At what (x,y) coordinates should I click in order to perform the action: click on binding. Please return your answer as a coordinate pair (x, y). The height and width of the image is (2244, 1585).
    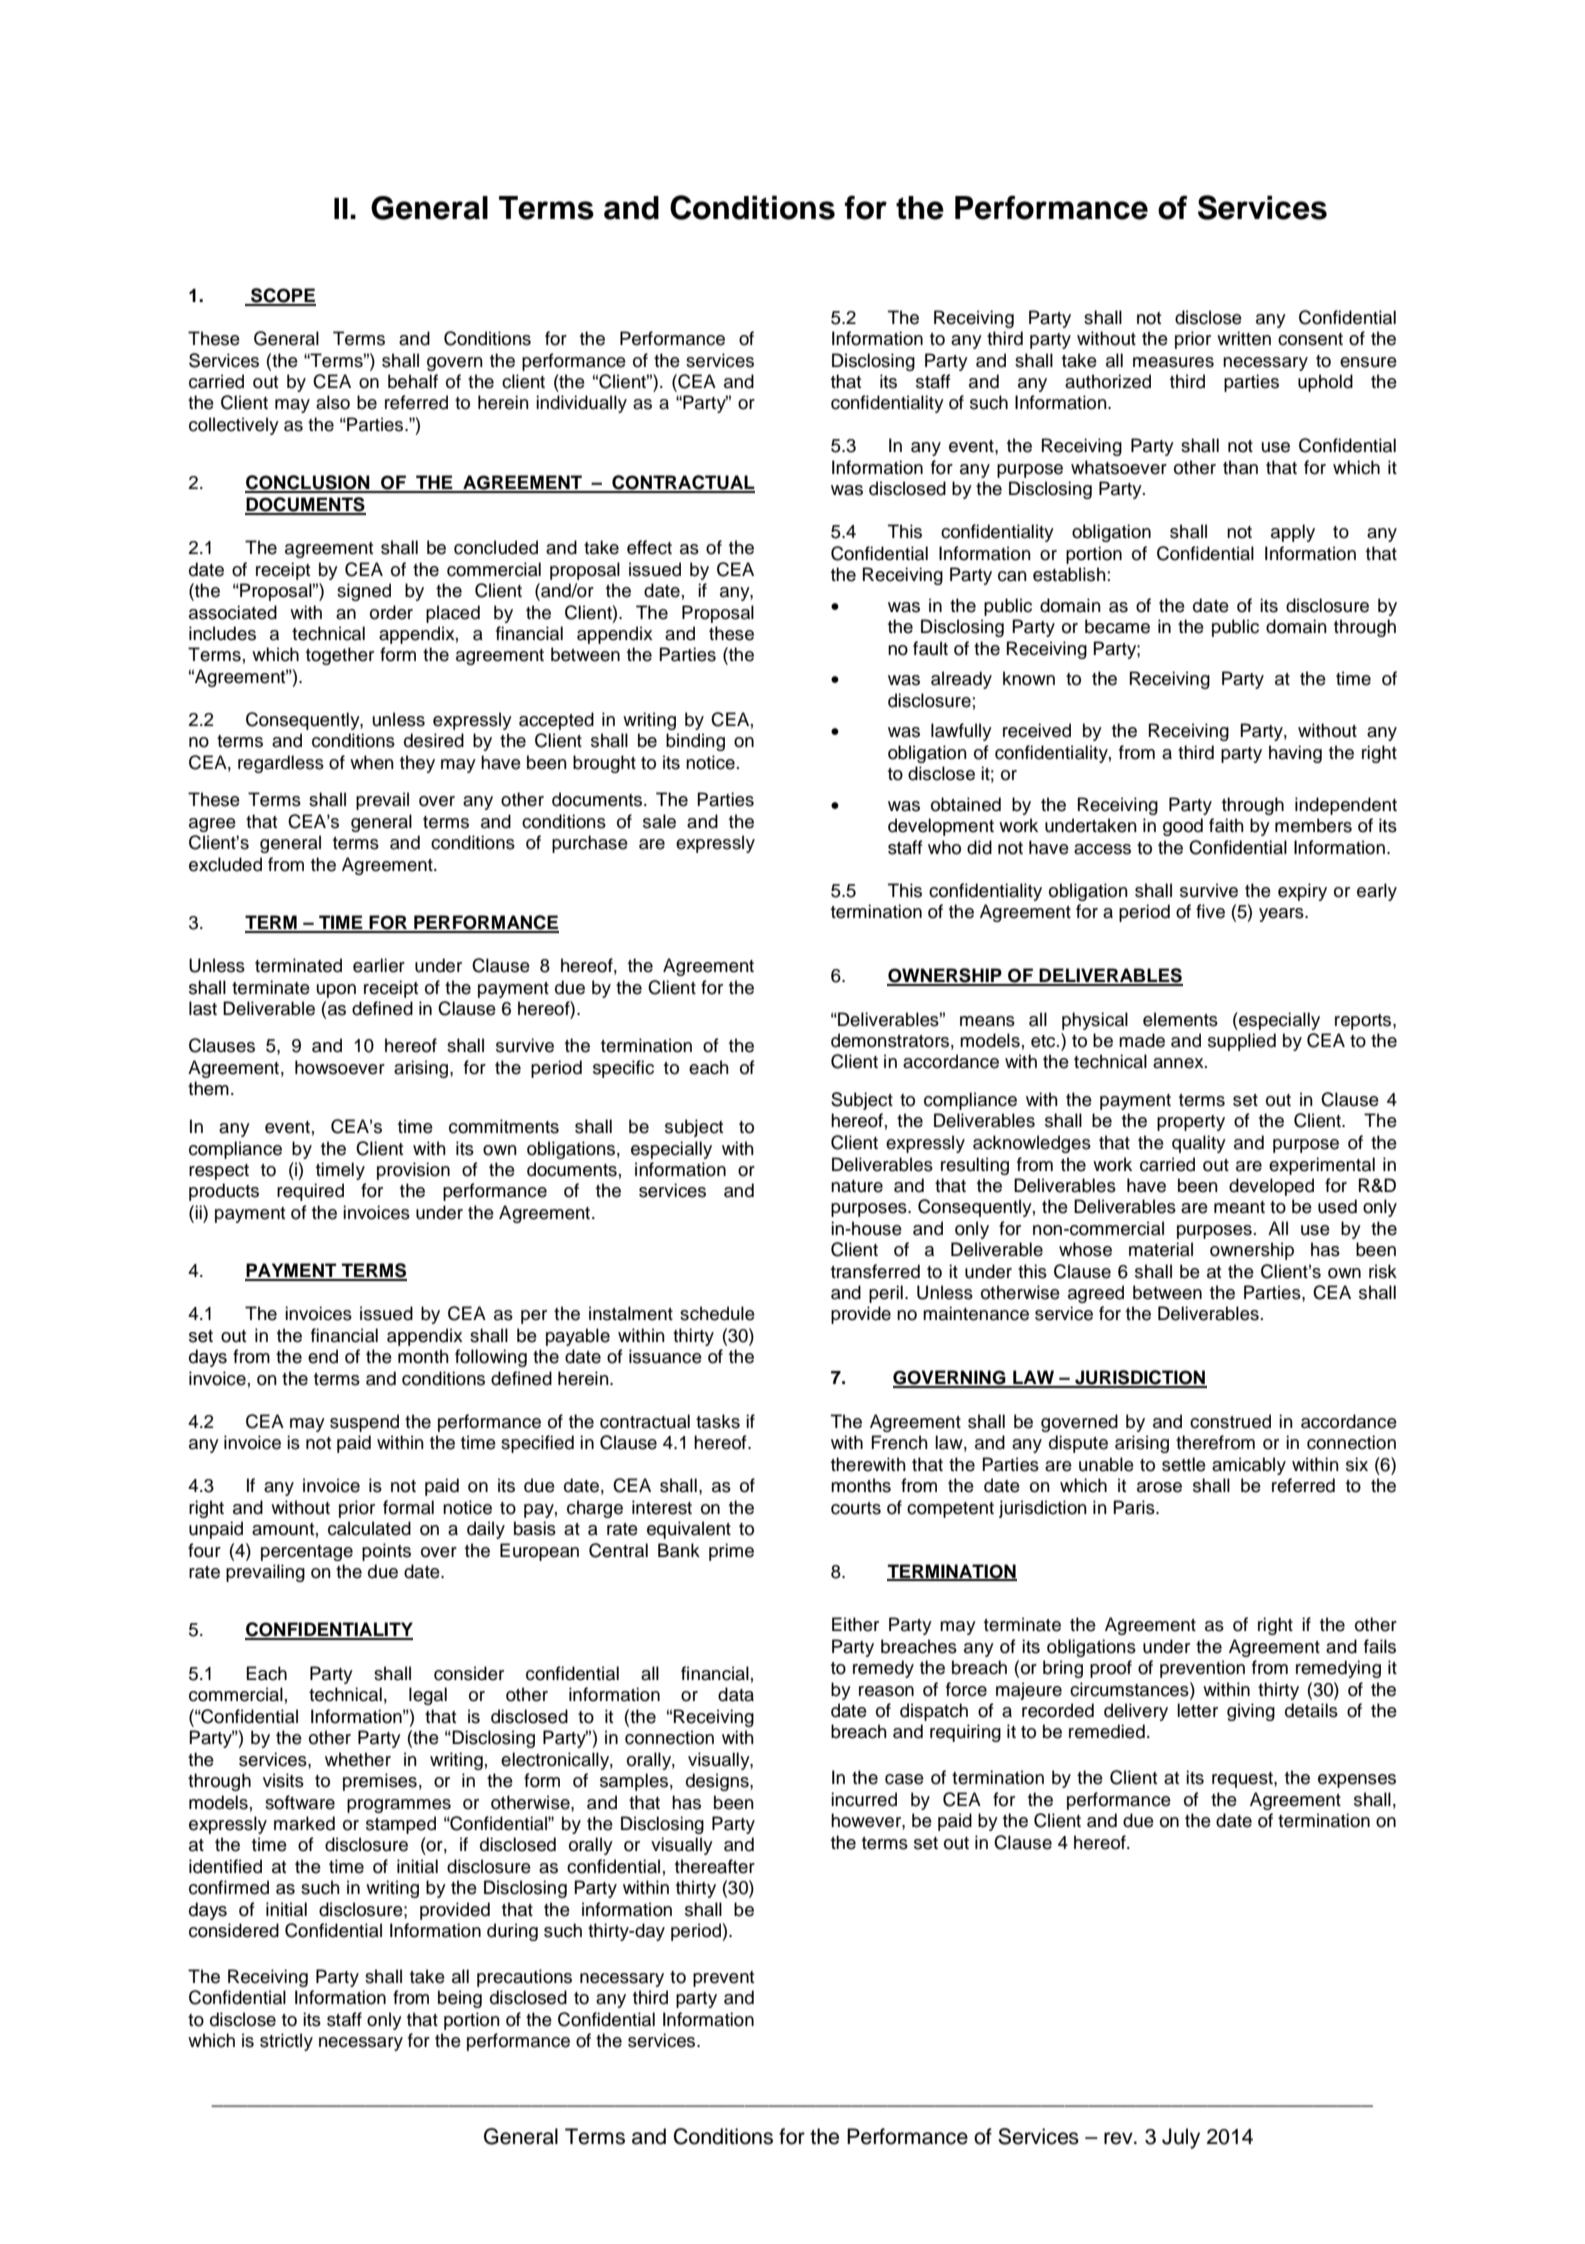
    Looking at the image, I should click on (695, 742).
